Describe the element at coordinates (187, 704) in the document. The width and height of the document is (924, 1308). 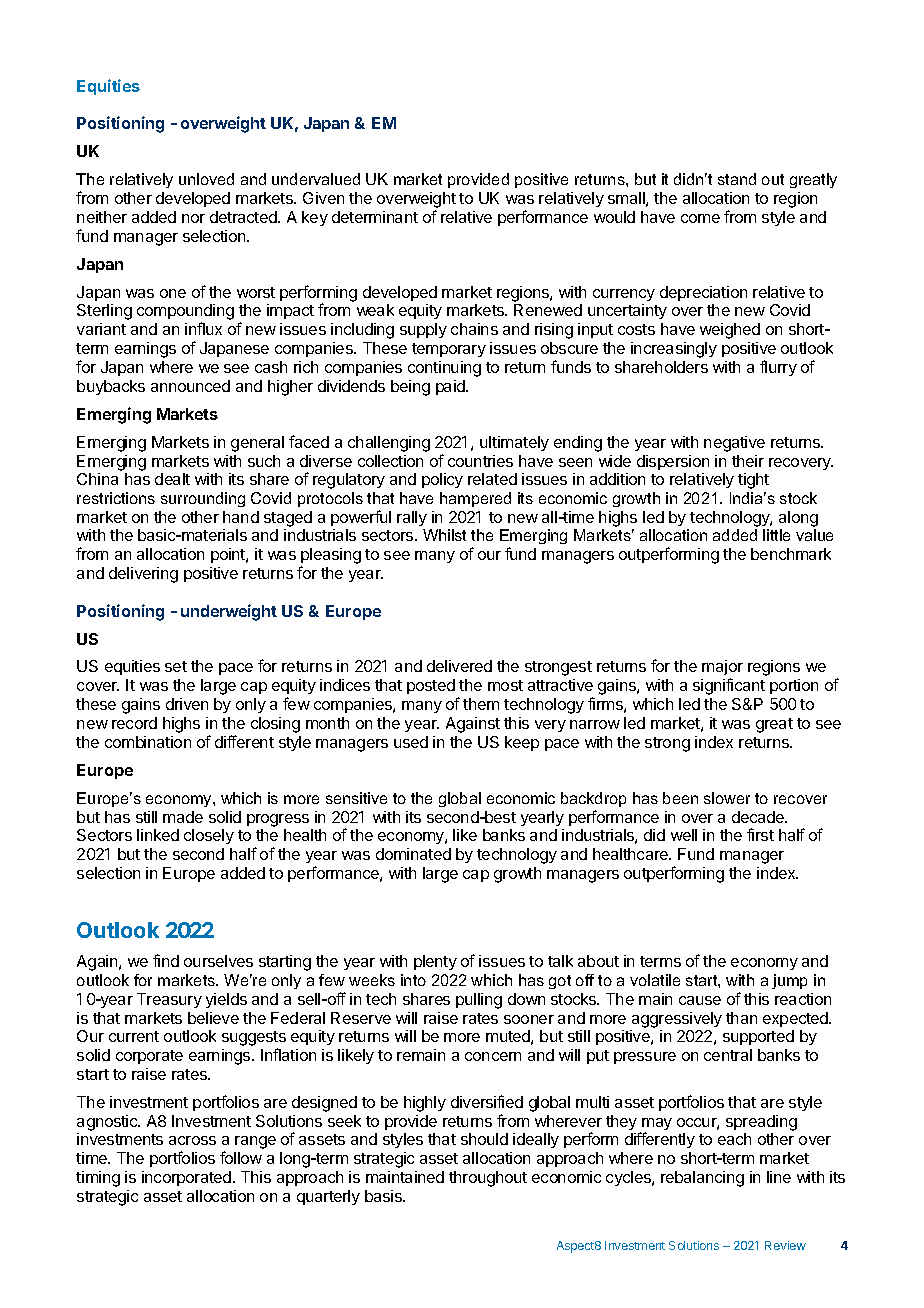
I see `driven` at that location.
